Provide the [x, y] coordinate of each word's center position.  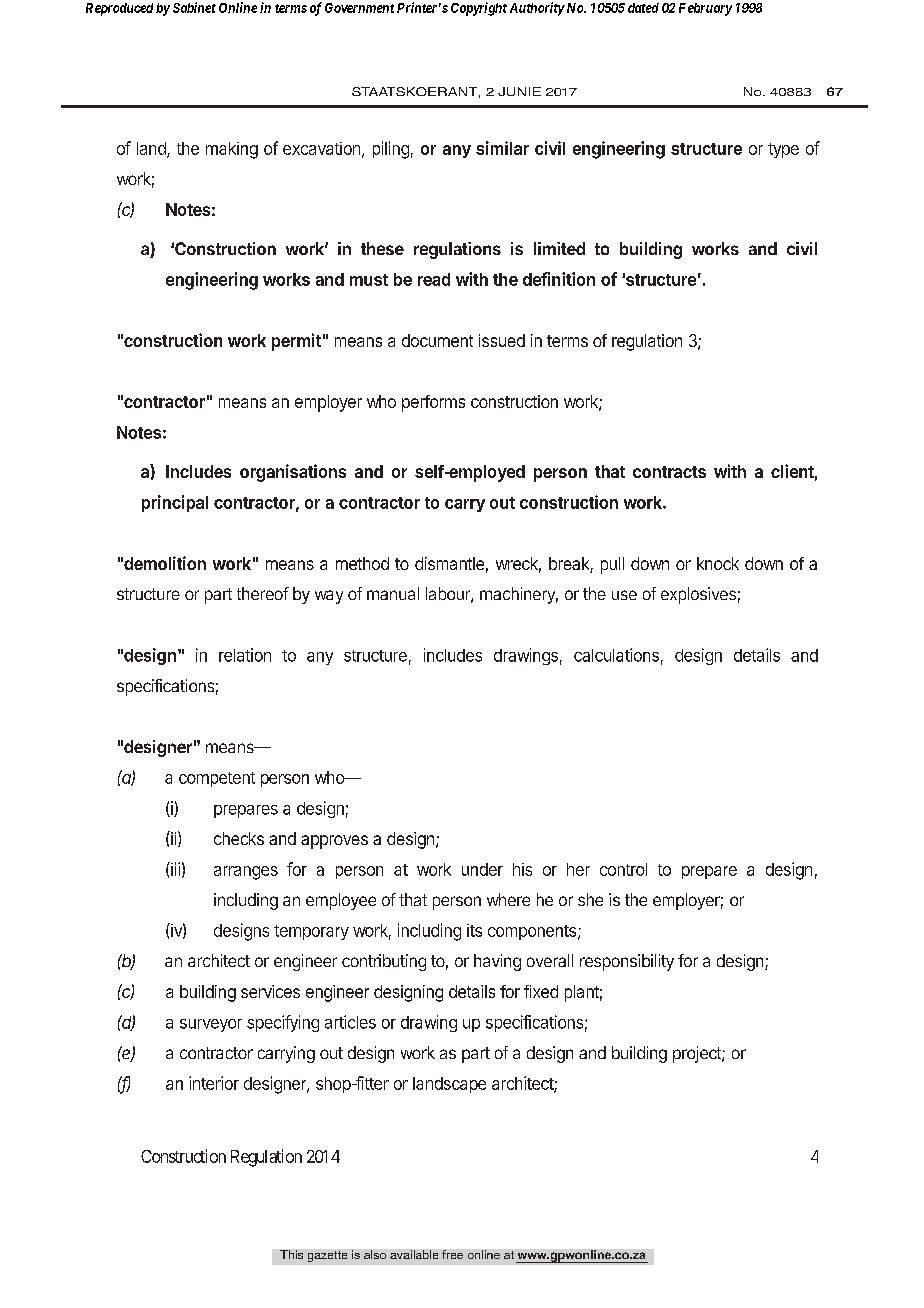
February [705, 9]
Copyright [479, 9]
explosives [698, 595]
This [291, 1254]
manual [393, 593]
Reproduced [119, 9]
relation [245, 655]
